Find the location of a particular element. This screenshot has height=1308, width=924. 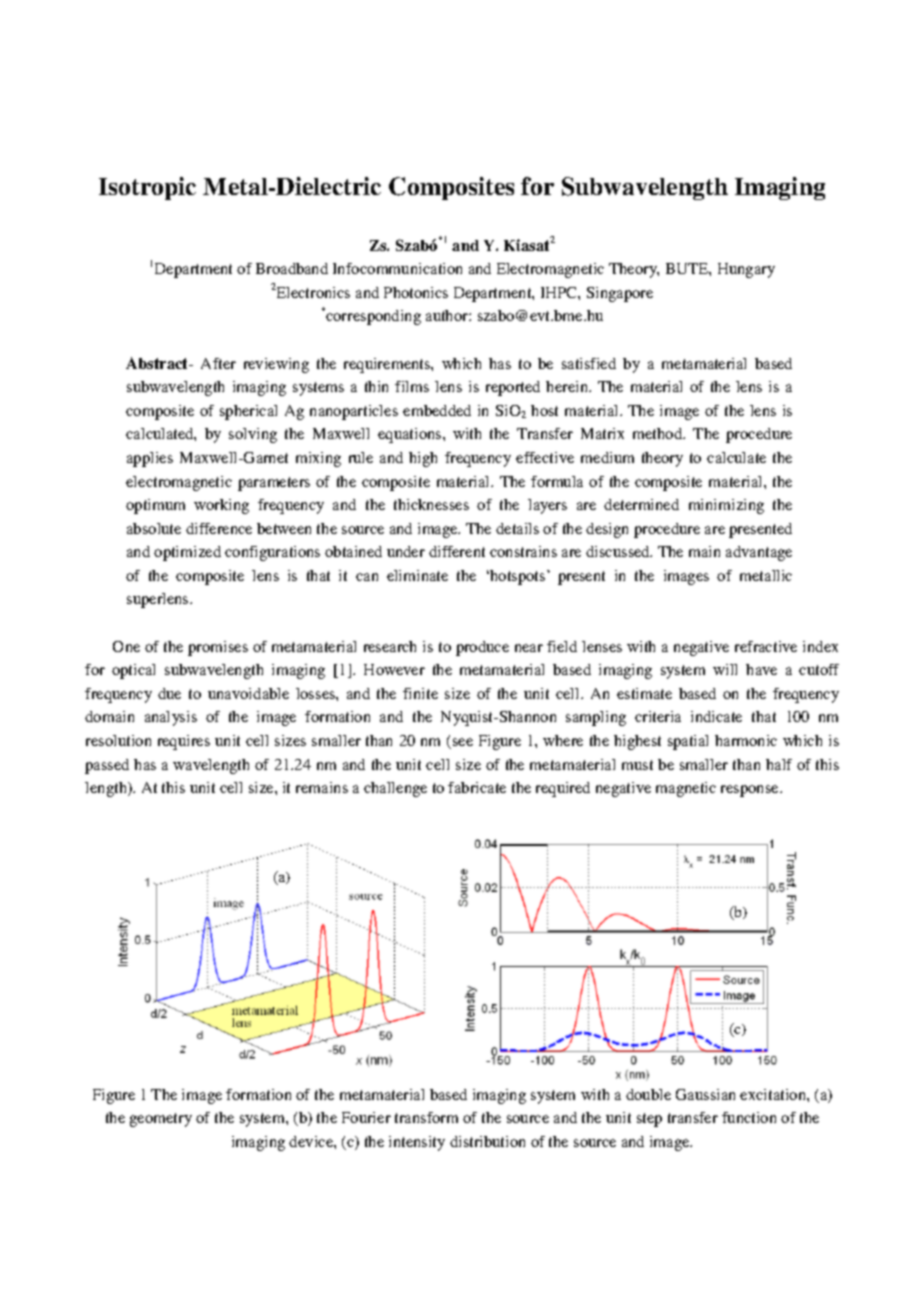

produce is located at coordinates (482, 648).
